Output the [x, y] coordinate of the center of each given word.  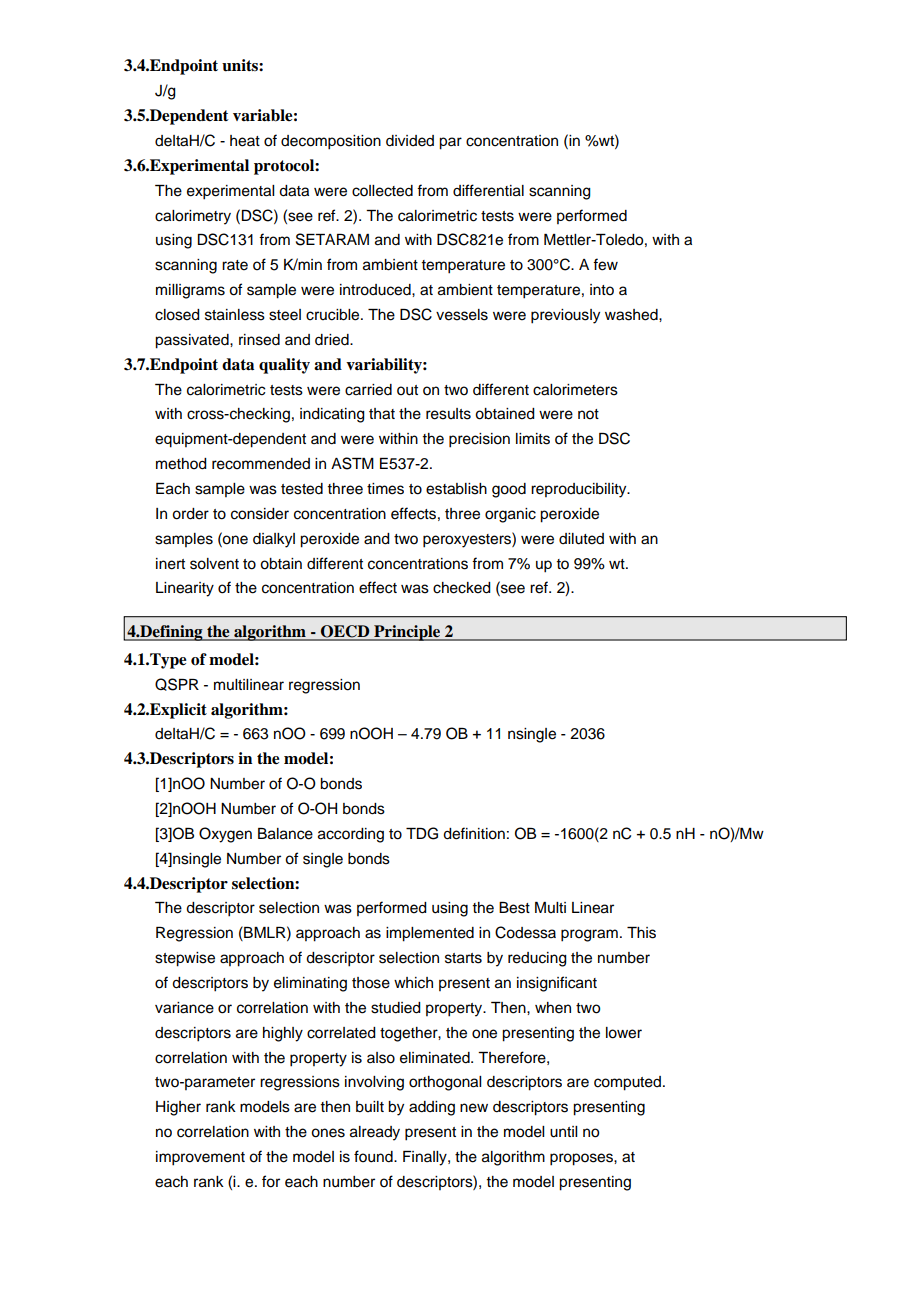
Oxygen [225, 835]
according [351, 835]
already [375, 1133]
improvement [200, 1158]
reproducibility [580, 490]
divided [410, 141]
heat [245, 141]
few [605, 264]
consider [260, 514]
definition [474, 833]
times [385, 489]
